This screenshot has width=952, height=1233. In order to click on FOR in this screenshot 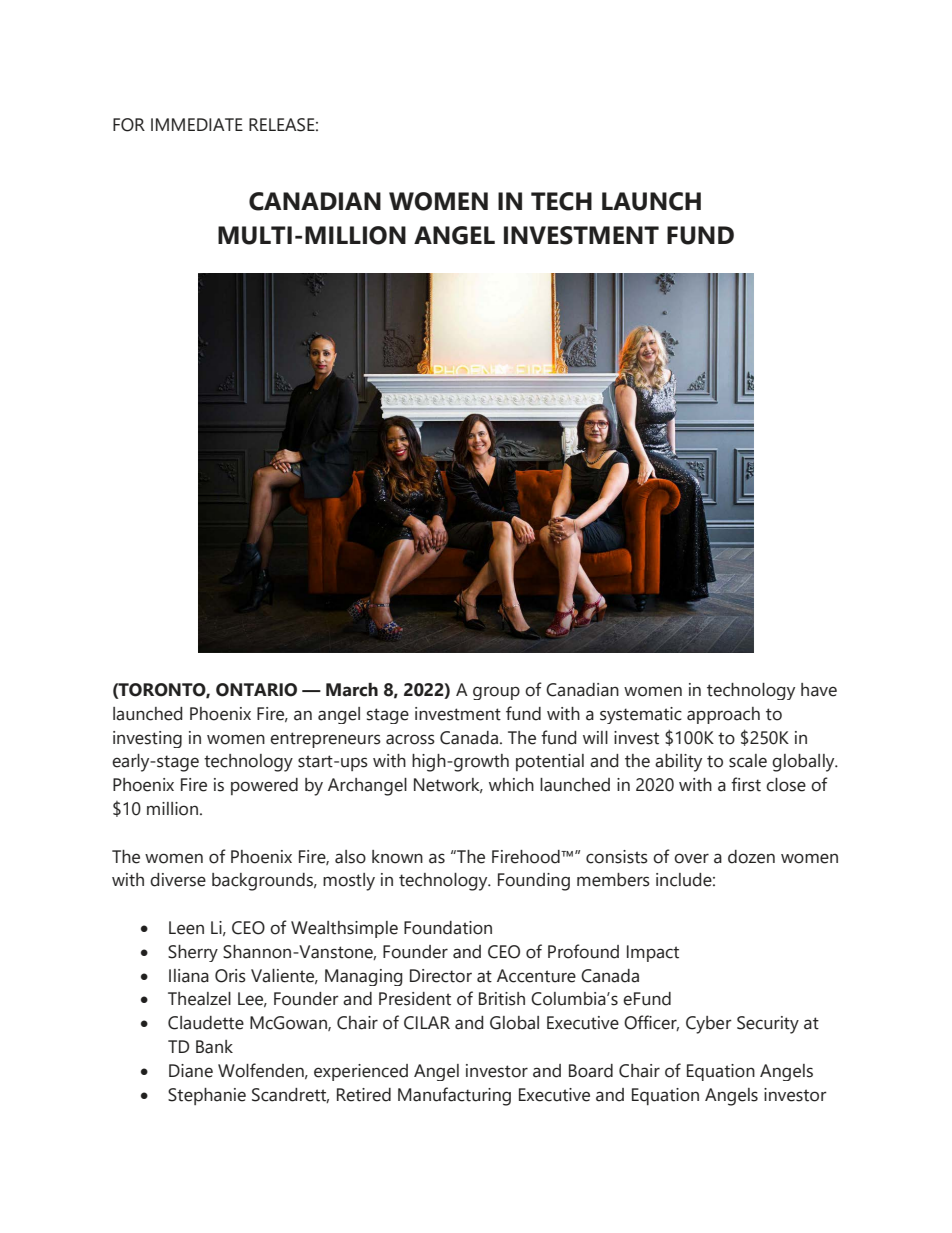, I will do `click(129, 125)`.
